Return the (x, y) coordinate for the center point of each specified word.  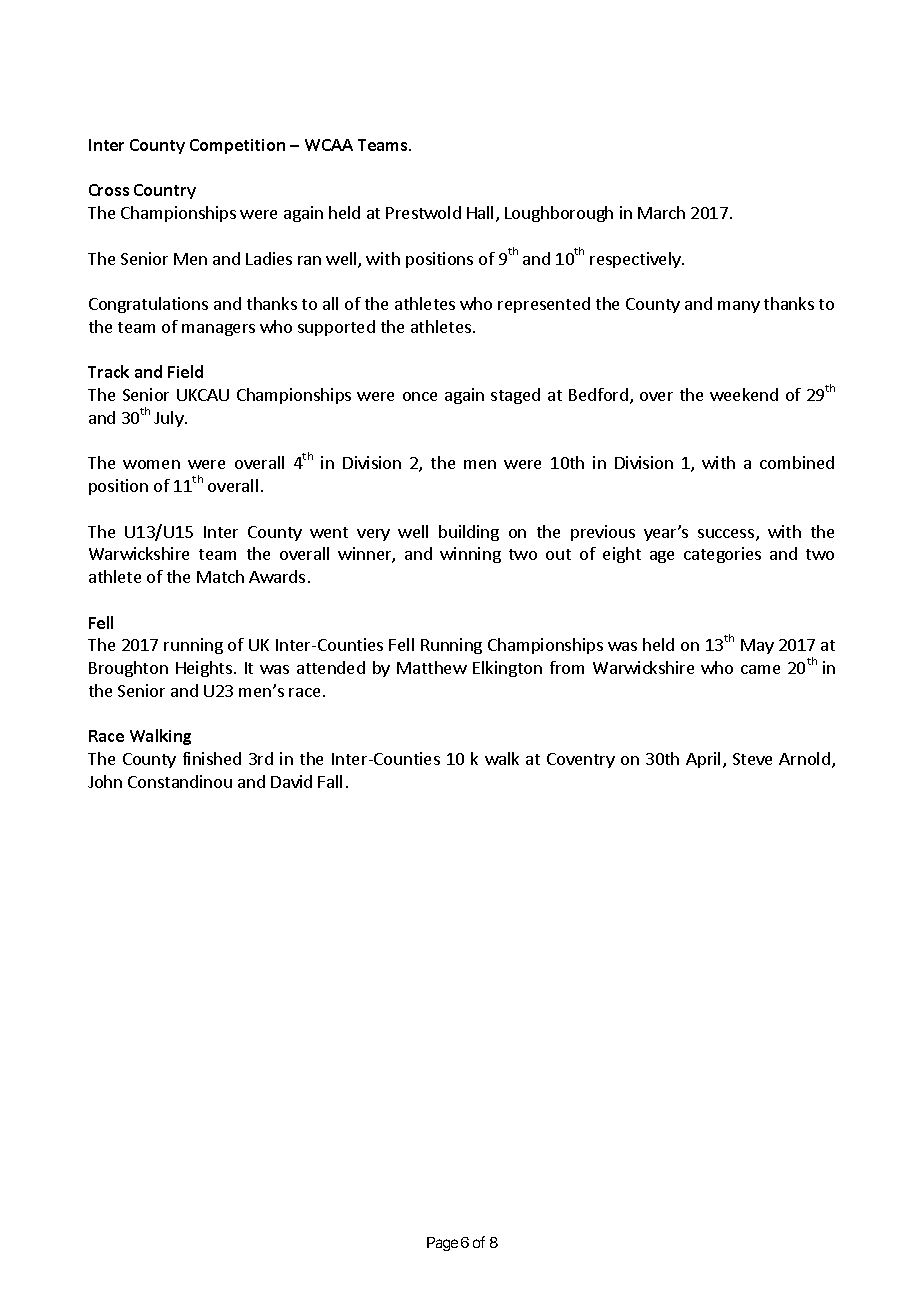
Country (165, 191)
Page (442, 1244)
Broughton (128, 669)
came (760, 669)
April (703, 760)
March (661, 212)
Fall (330, 781)
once (420, 396)
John (105, 781)
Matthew (432, 667)
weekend (744, 394)
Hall (480, 212)
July (170, 419)
